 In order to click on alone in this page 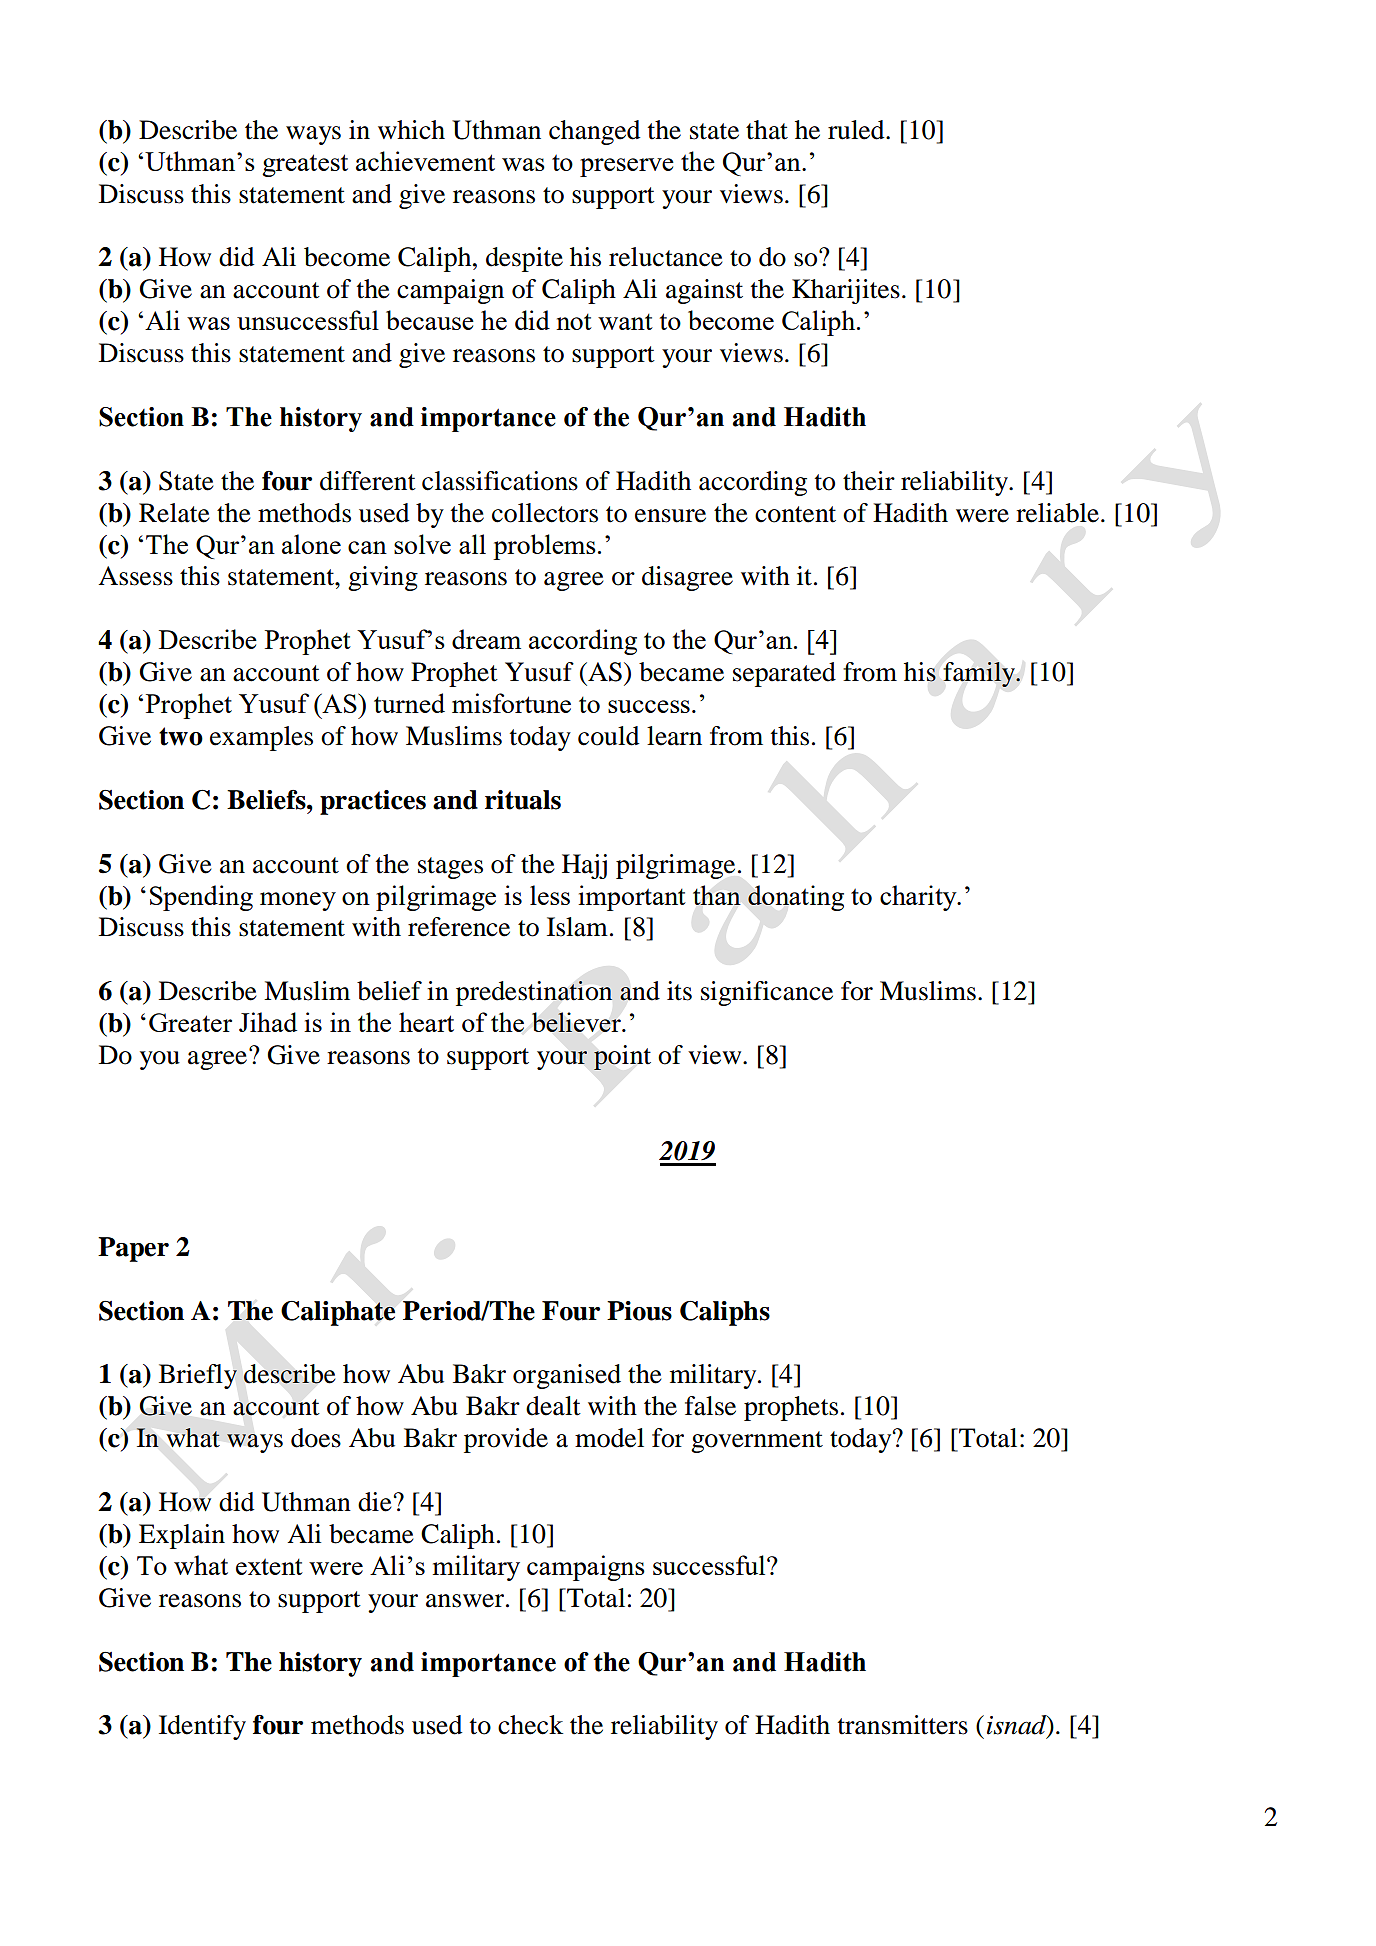, I will do `click(311, 544)`.
